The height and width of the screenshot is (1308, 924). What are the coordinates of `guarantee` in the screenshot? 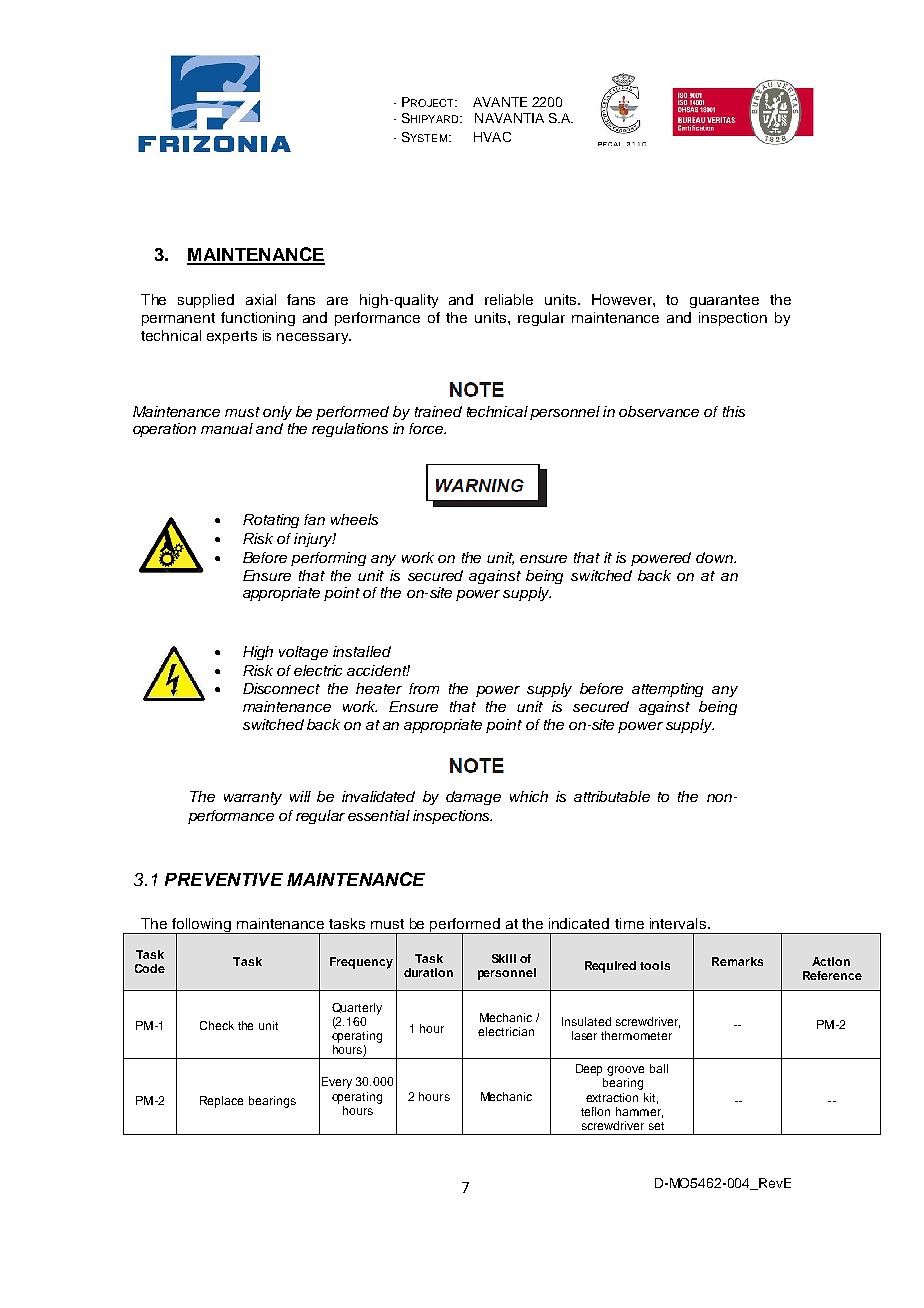 It's located at (724, 301).
